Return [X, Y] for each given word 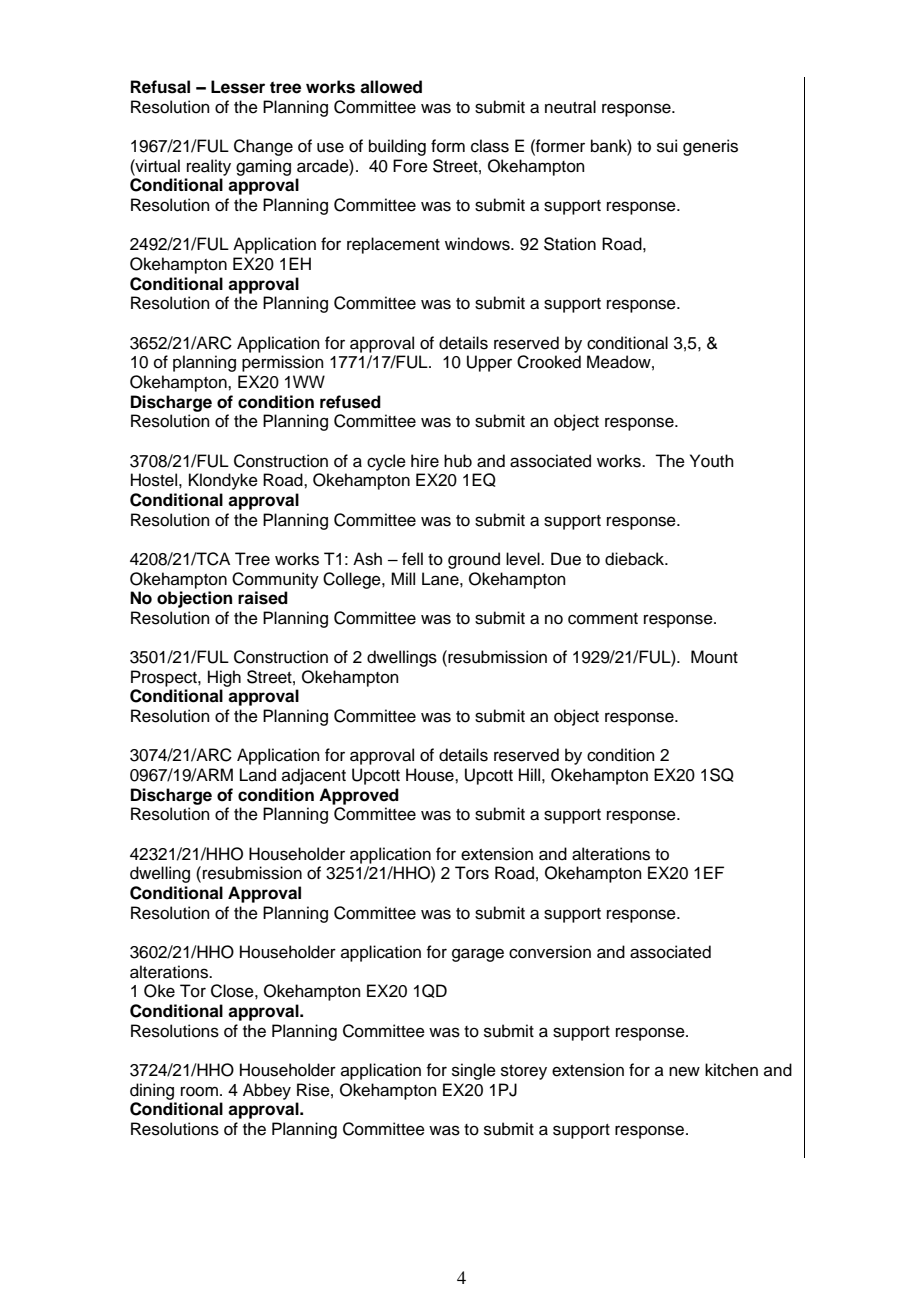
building [397, 147]
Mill [403, 578]
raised [263, 598]
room [199, 1091]
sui [667, 146]
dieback [636, 559]
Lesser [238, 87]
